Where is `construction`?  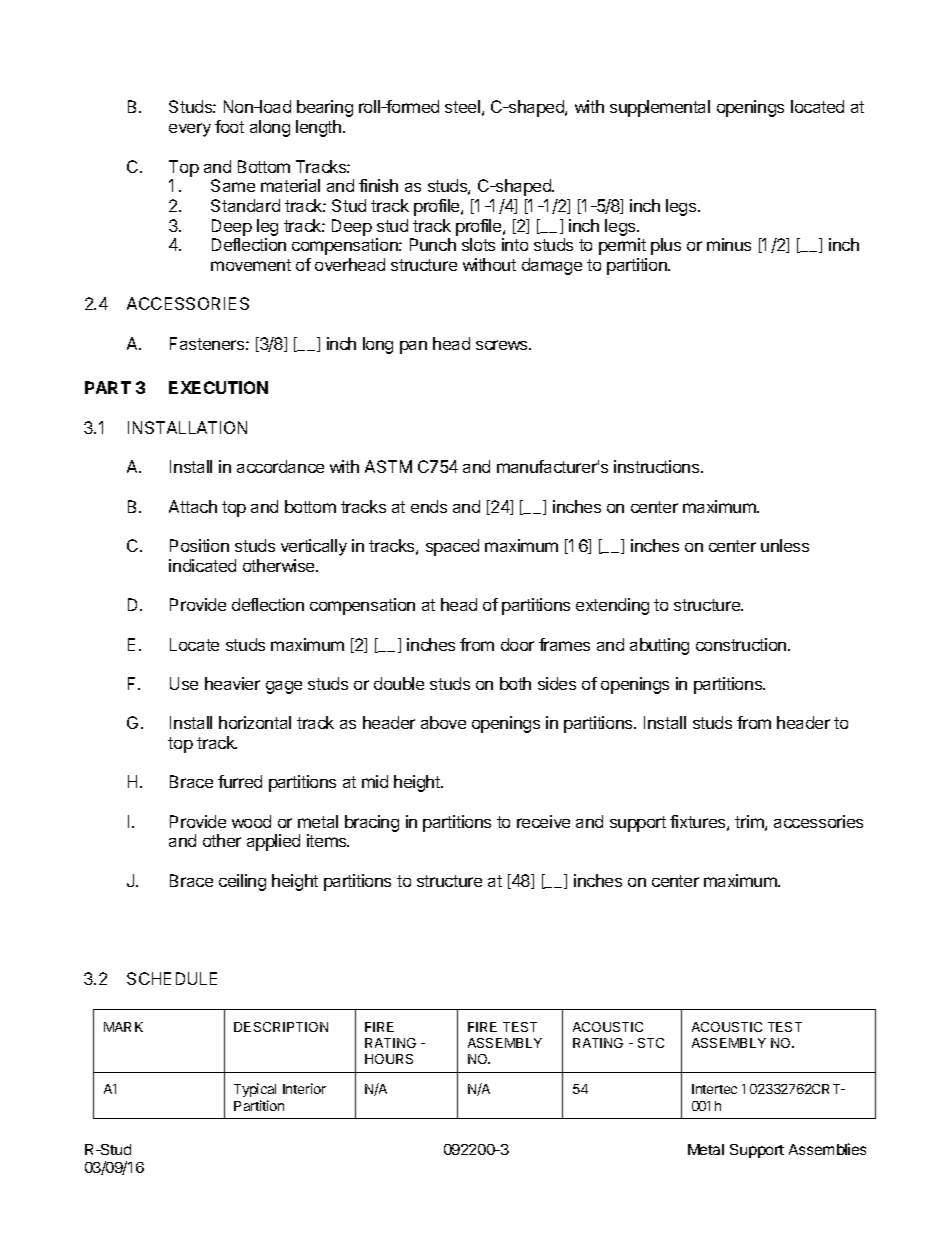
construction is located at coordinates (742, 644).
